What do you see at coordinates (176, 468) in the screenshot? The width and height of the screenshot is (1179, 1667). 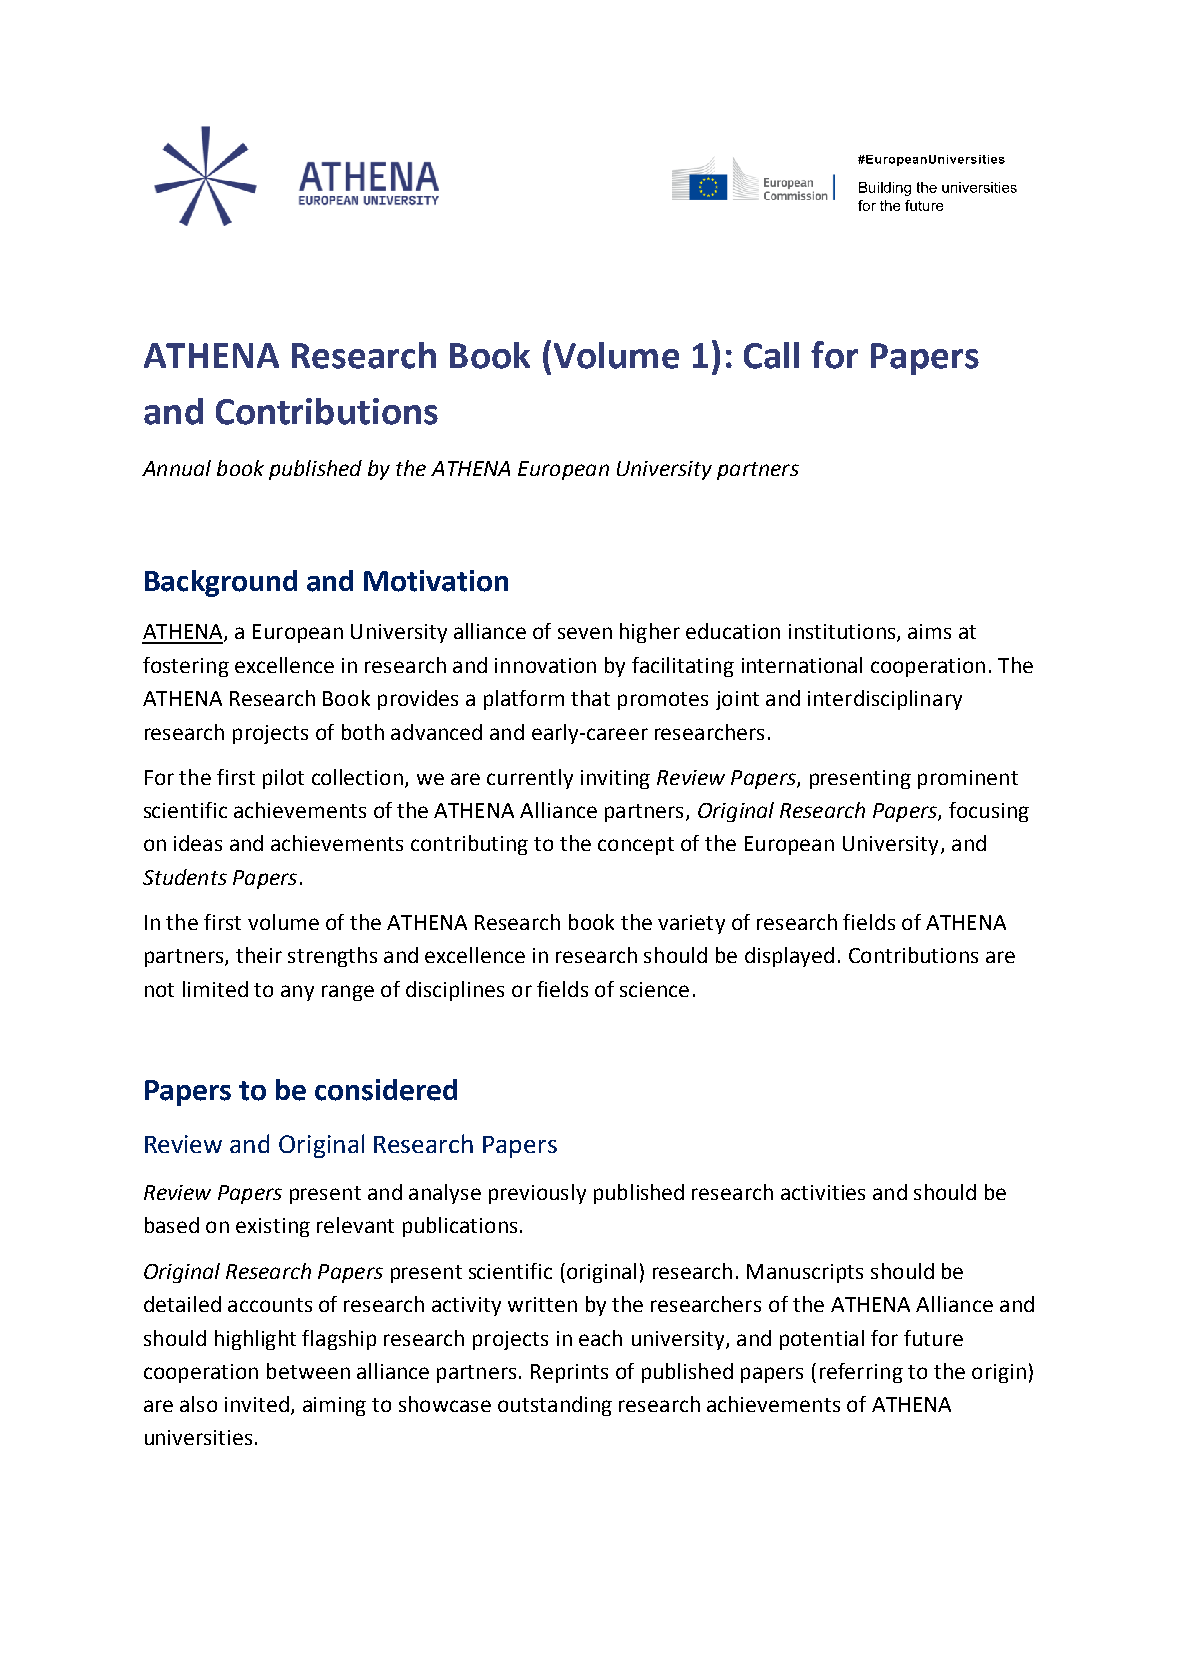 I see `Annual` at bounding box center [176, 468].
